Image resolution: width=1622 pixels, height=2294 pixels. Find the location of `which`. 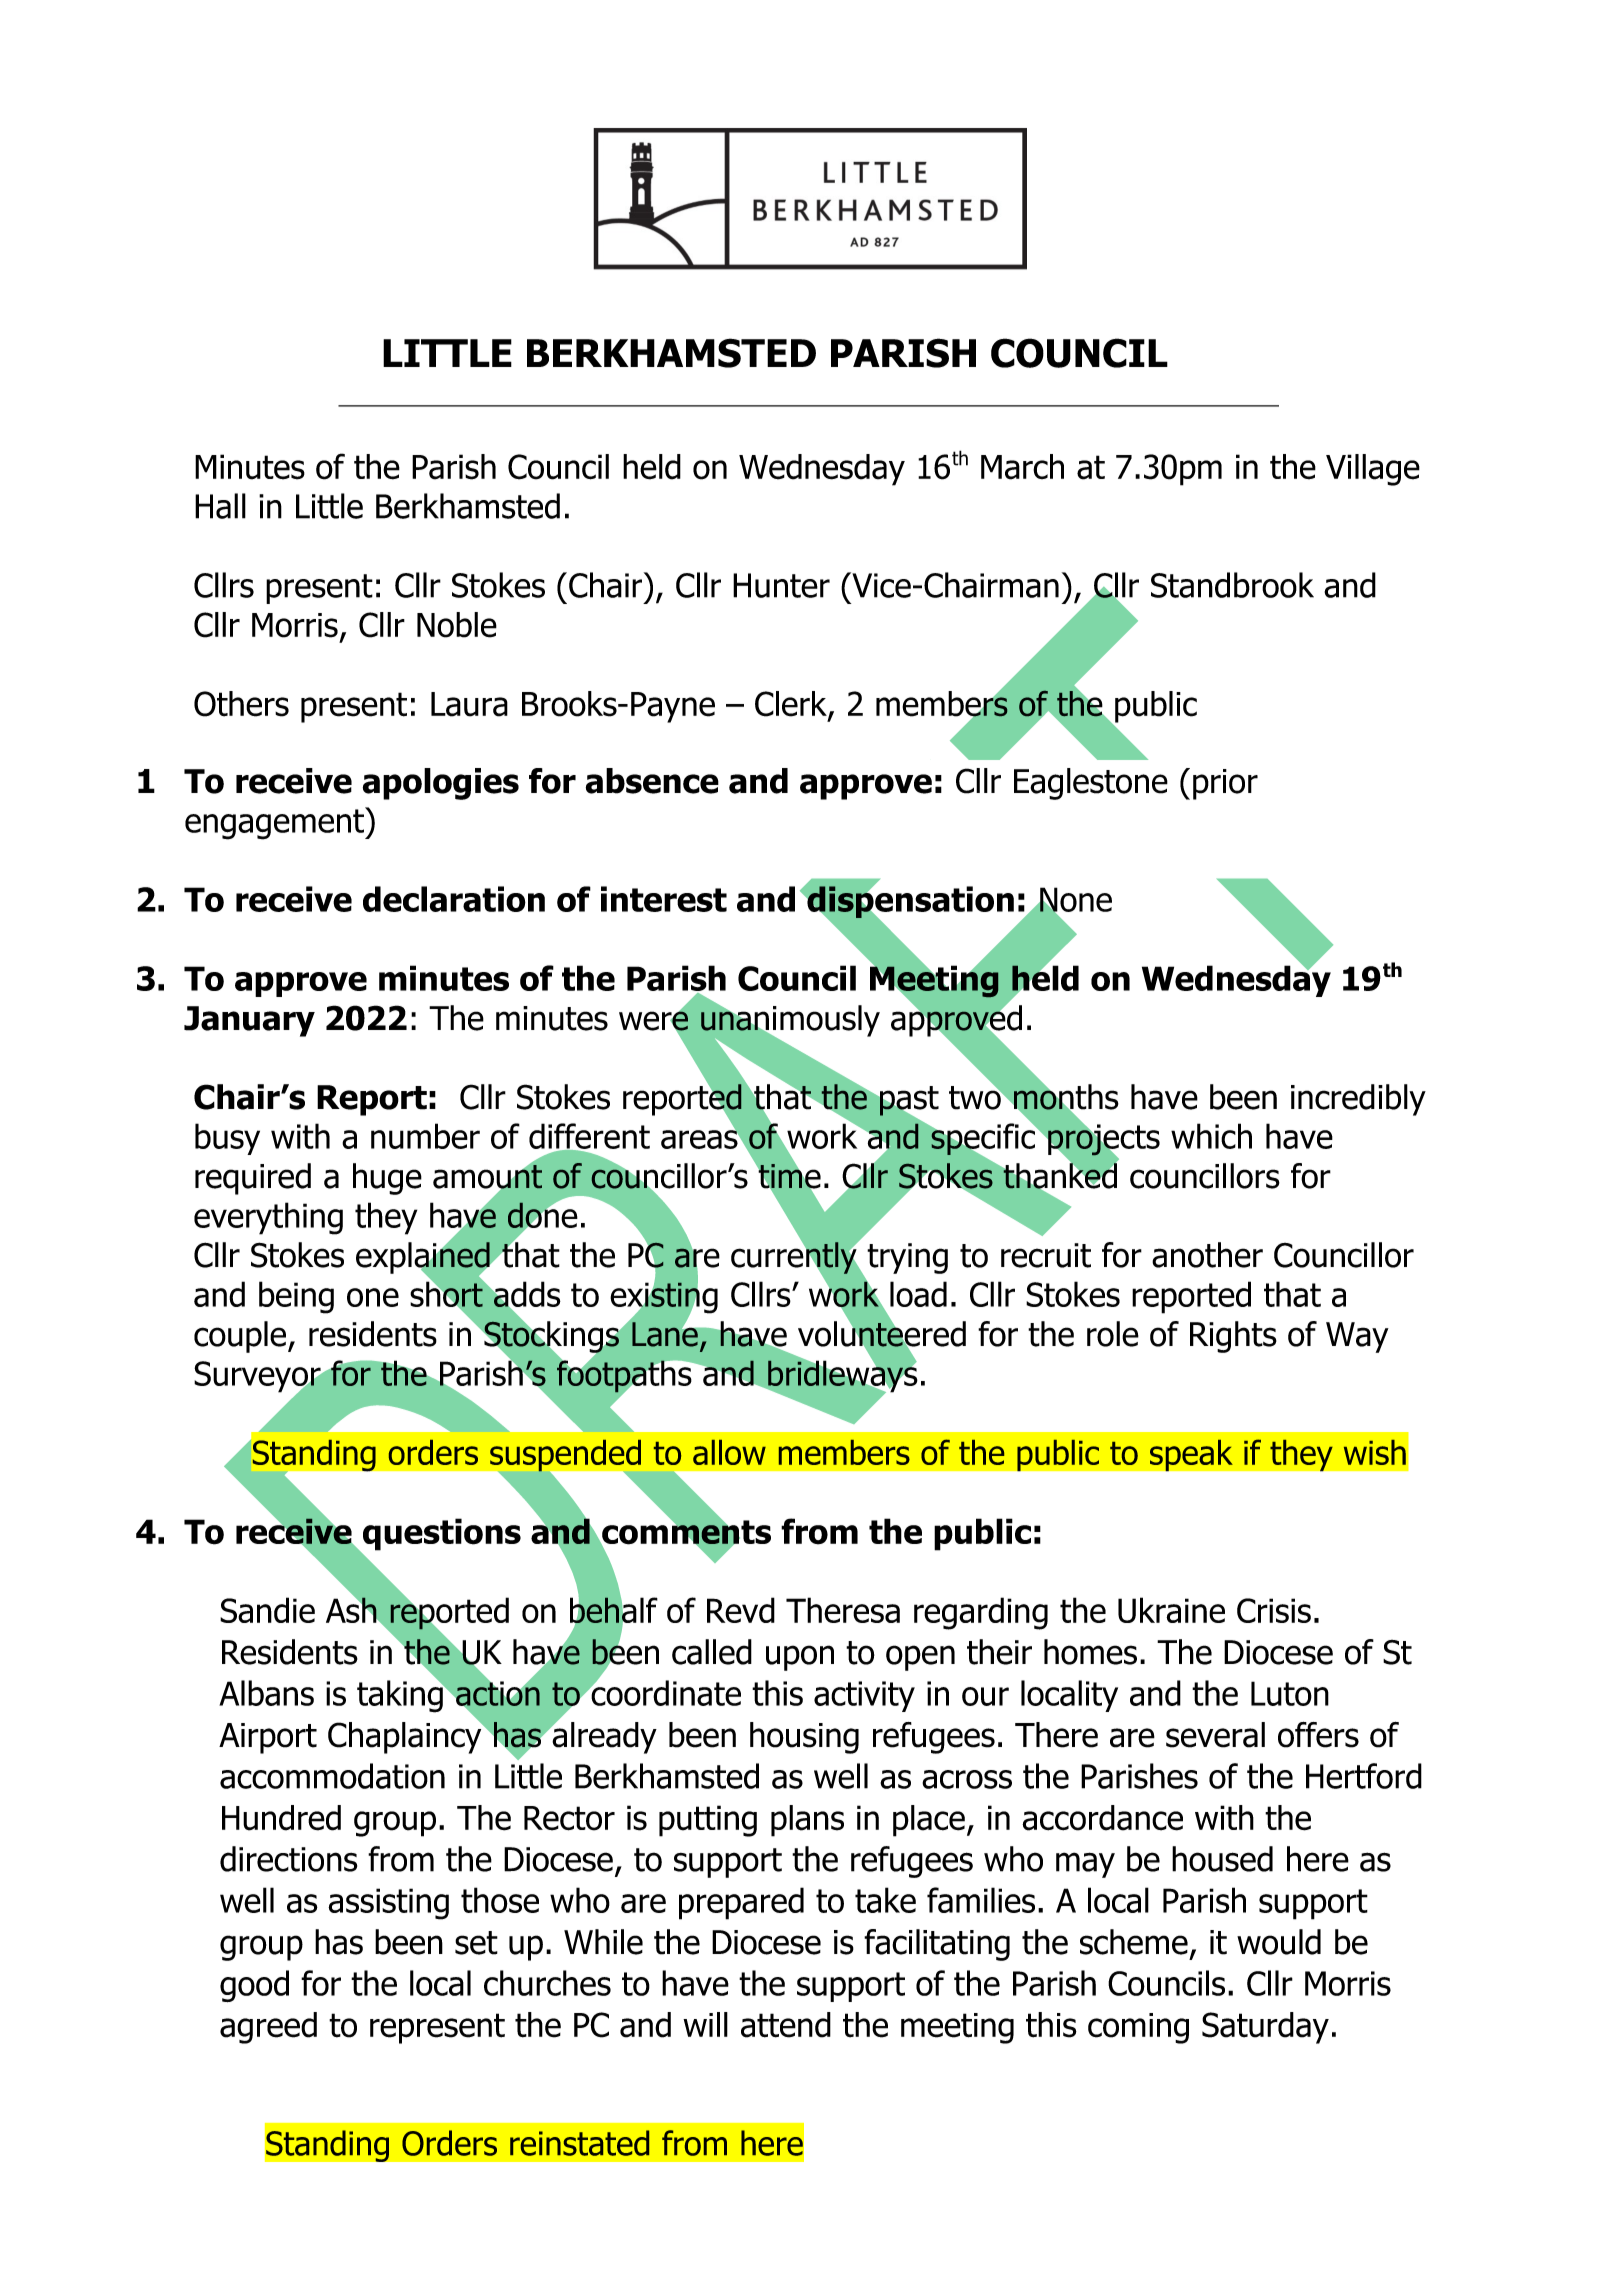

which is located at coordinates (1211, 1136).
